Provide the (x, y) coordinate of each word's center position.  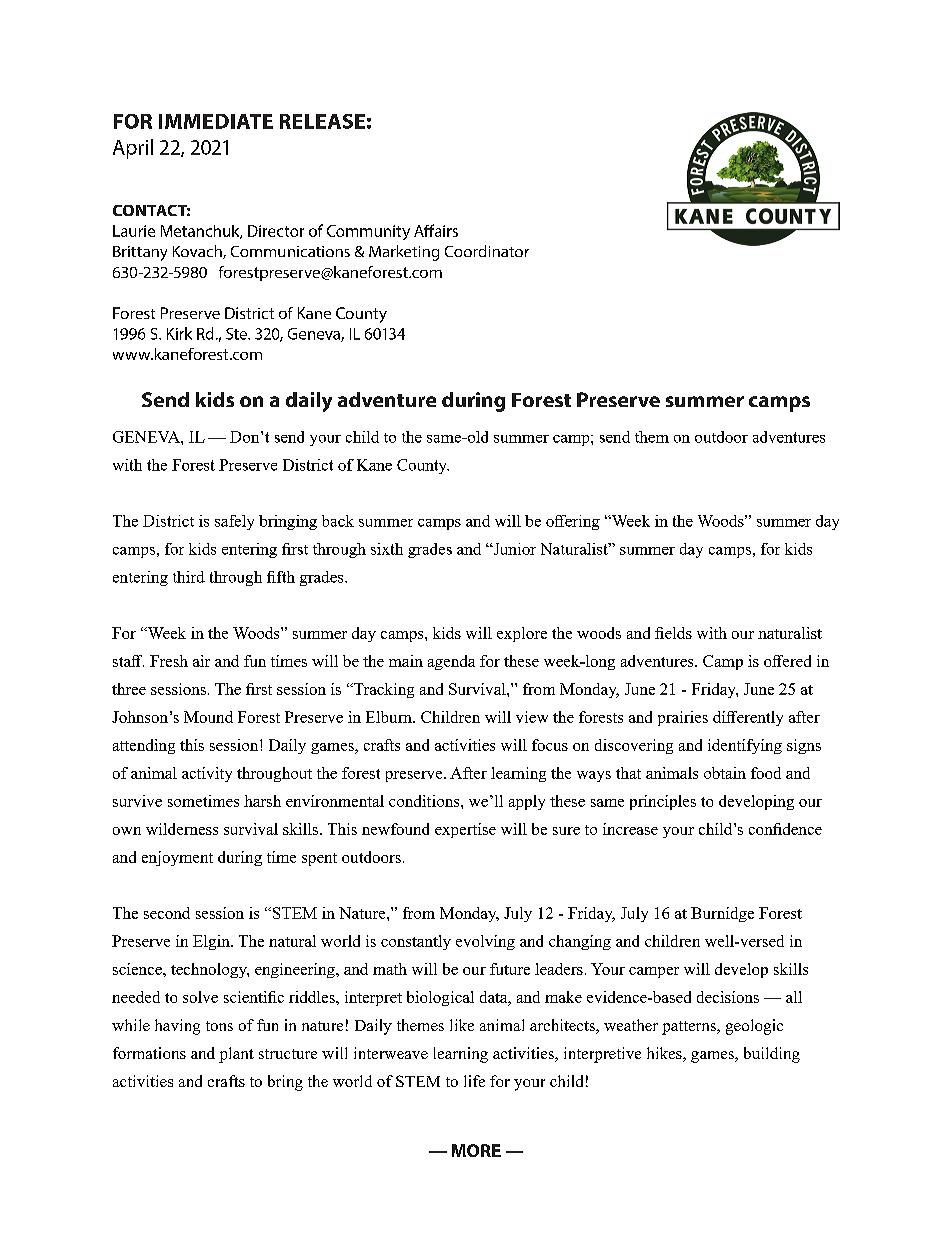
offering (573, 522)
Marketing (404, 253)
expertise (465, 830)
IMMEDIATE (216, 121)
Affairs (436, 230)
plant (236, 1055)
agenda (451, 662)
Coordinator (487, 251)
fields (673, 633)
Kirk (179, 333)
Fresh (169, 661)
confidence (785, 829)
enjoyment (177, 858)
